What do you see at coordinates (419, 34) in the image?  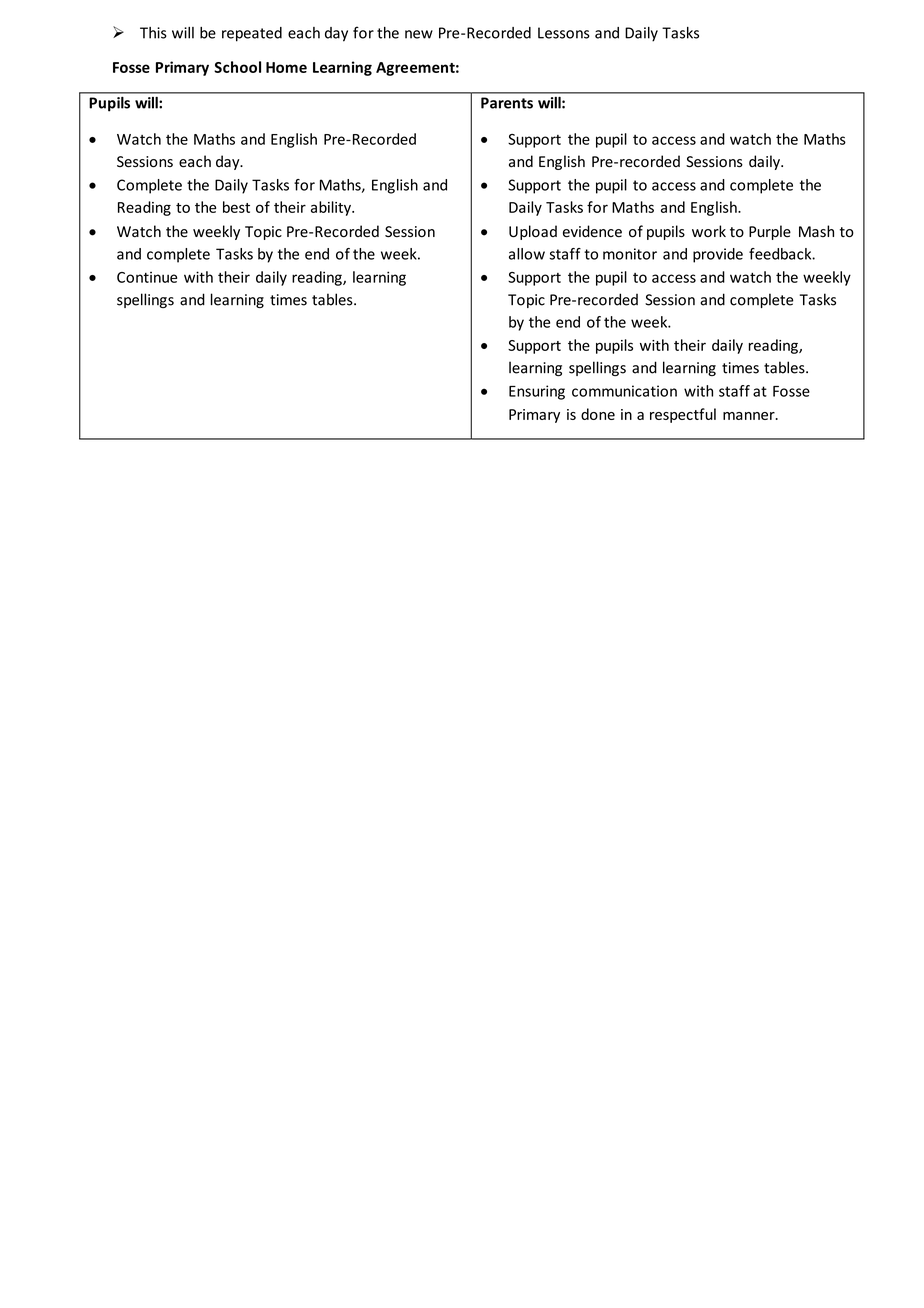 I see `new` at bounding box center [419, 34].
